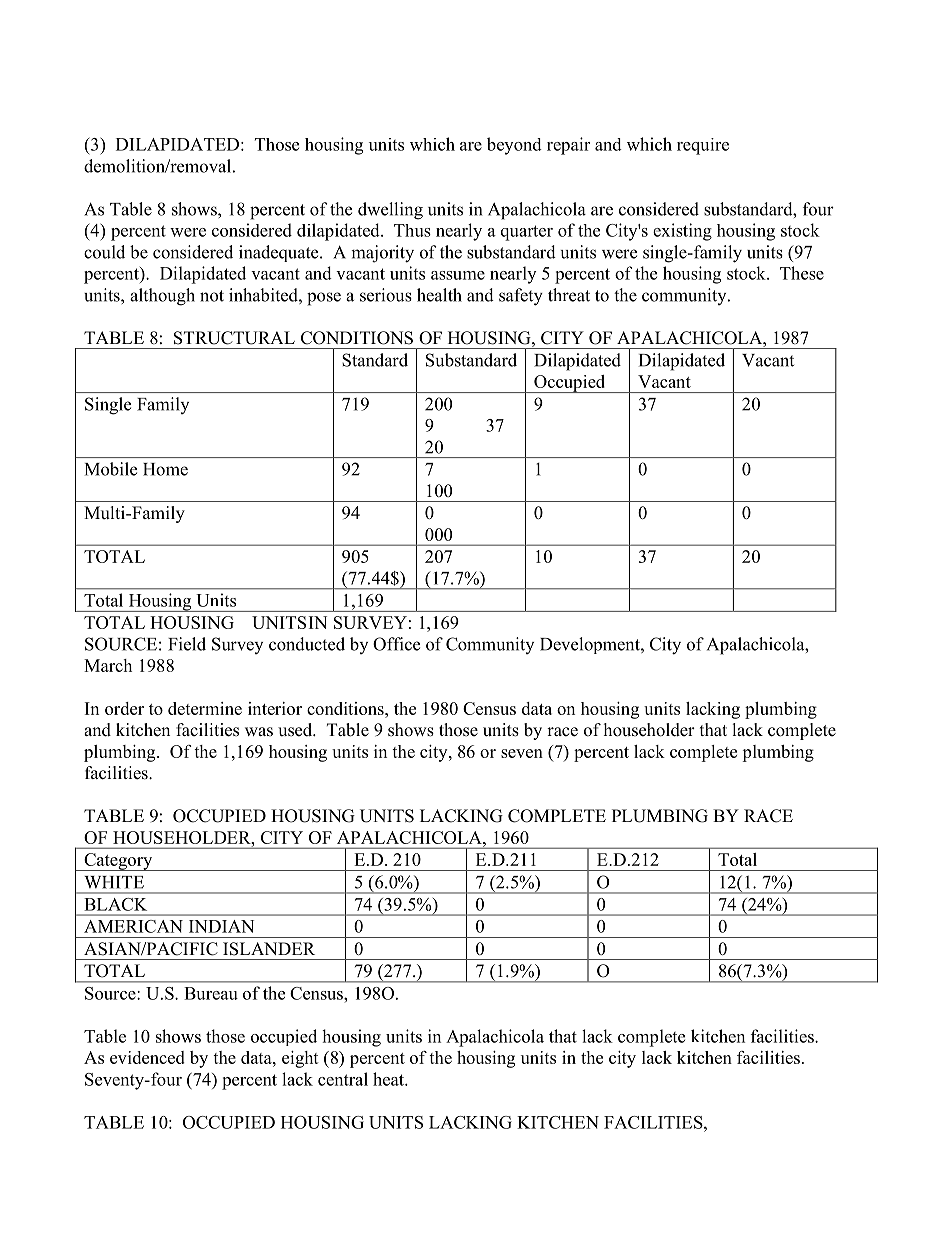  I want to click on could, so click(104, 252).
